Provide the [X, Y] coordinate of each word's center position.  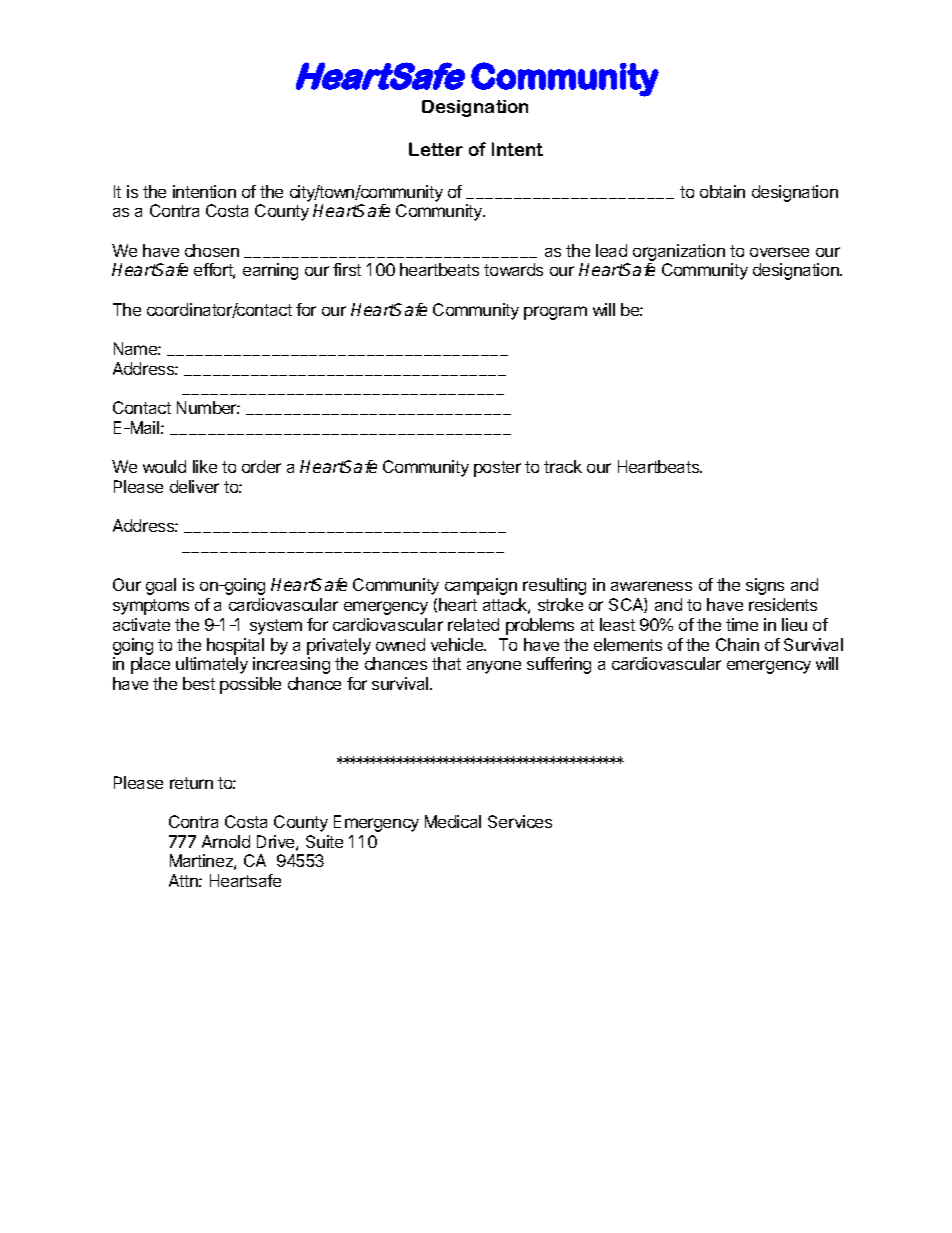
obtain [722, 191]
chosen [212, 250]
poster [497, 469]
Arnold [226, 841]
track [563, 466]
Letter [436, 149]
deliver [194, 486]
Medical [453, 821]
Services [520, 821]
